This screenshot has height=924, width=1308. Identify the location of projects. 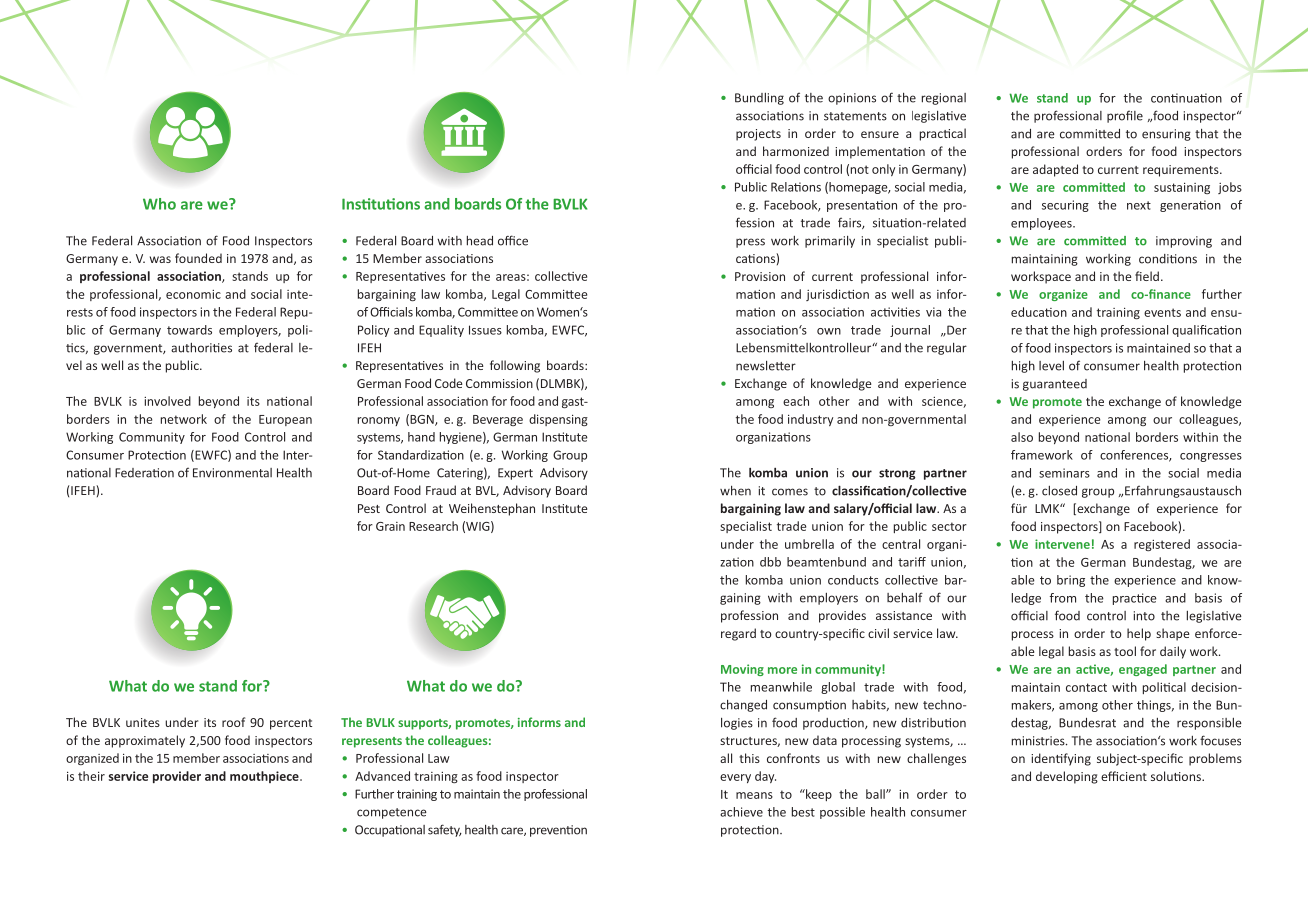
(758, 135).
